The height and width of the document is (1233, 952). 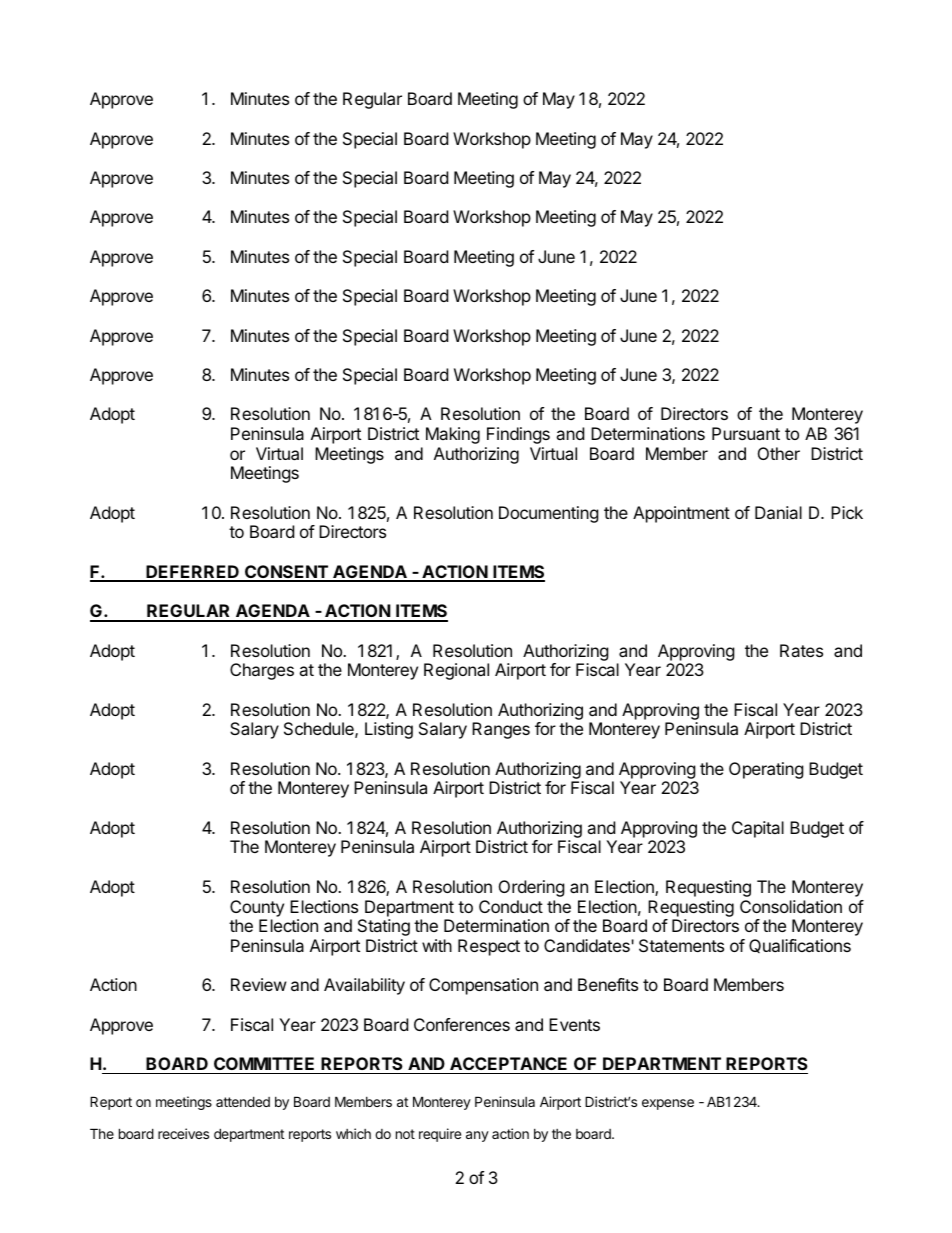 I want to click on Operating, so click(x=766, y=770).
